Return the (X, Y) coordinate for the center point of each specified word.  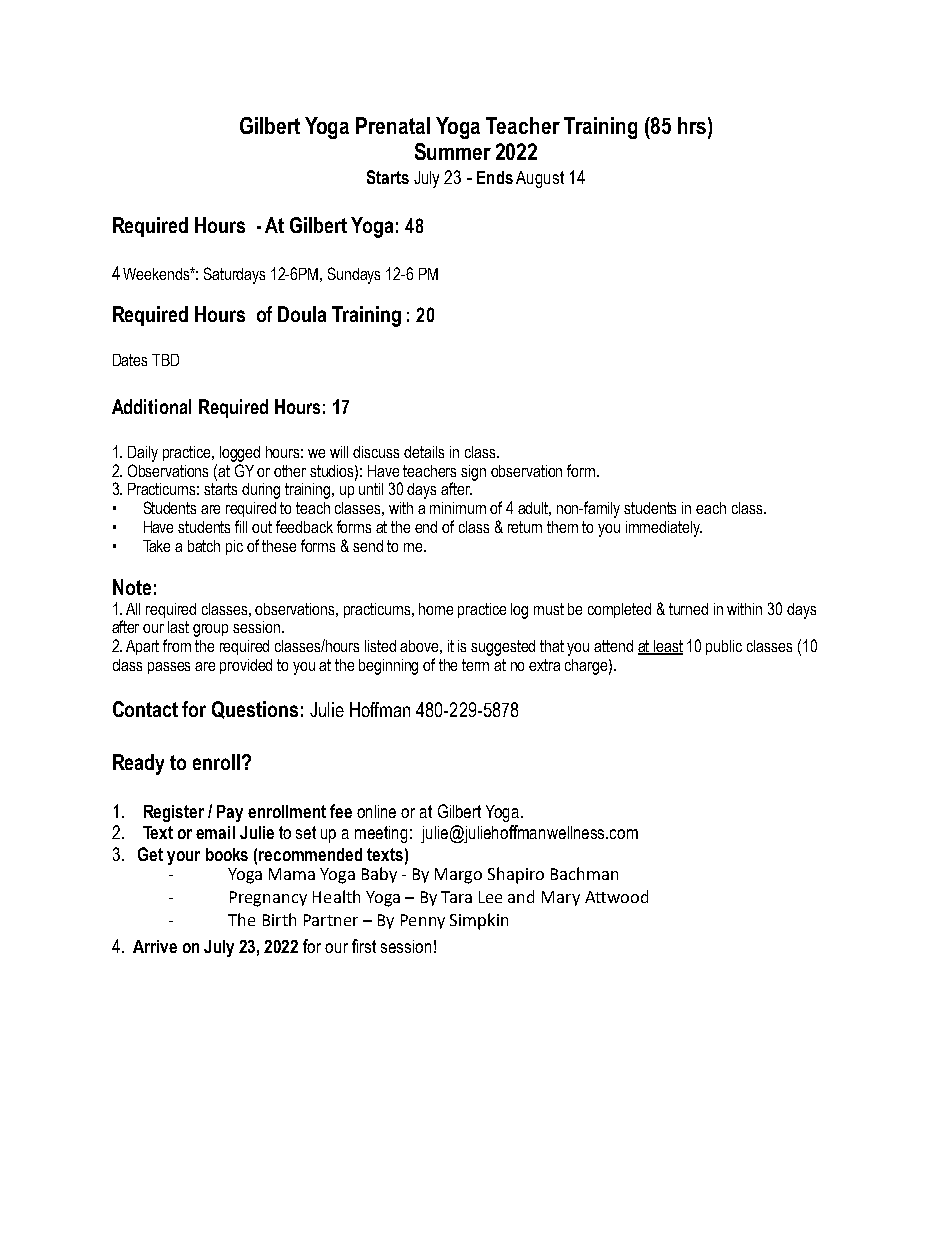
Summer (453, 151)
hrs (693, 125)
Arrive (155, 946)
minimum (458, 508)
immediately (664, 529)
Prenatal (393, 125)
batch (204, 546)
